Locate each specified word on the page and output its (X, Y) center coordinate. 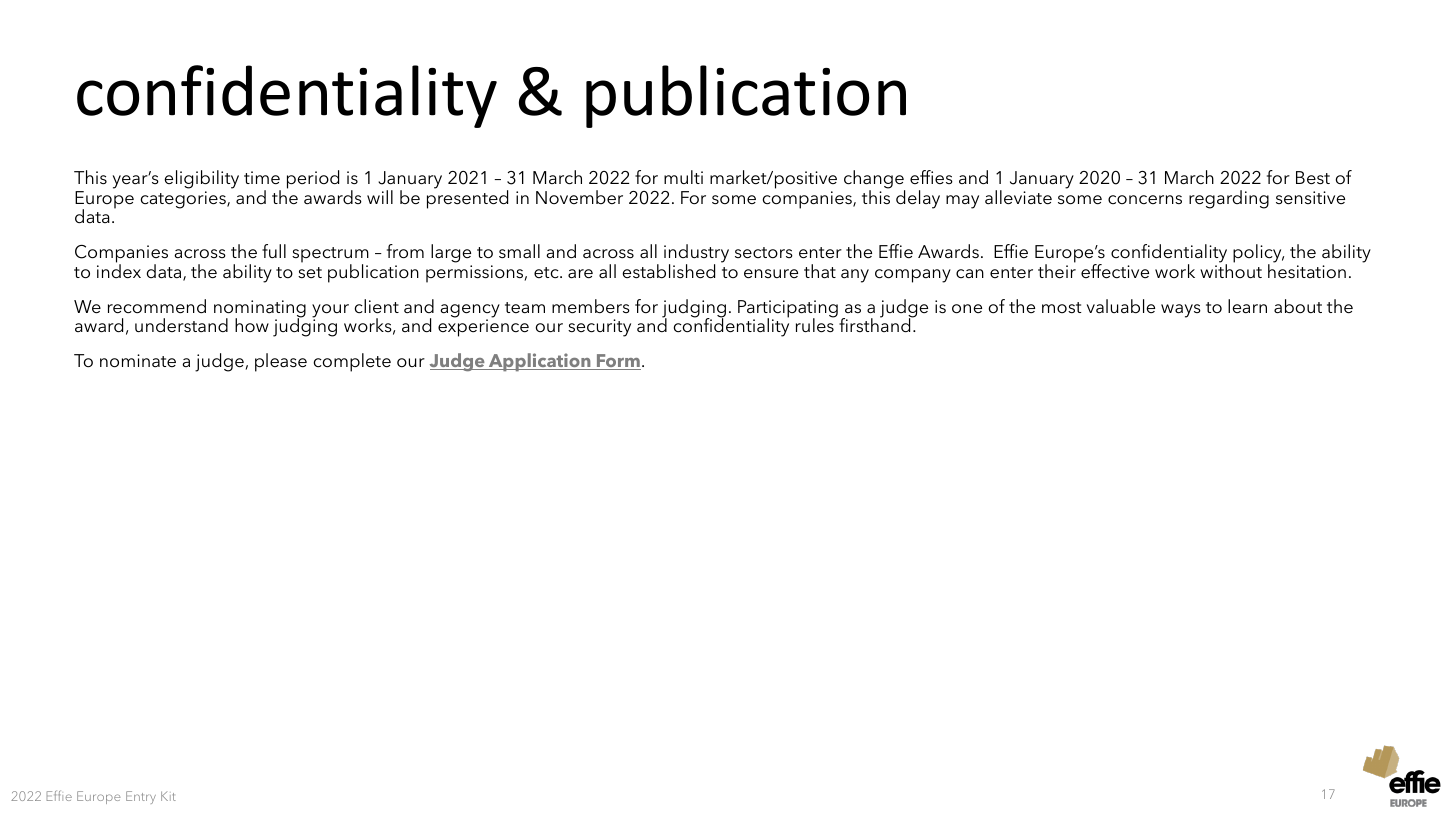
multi (683, 177)
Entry (141, 797)
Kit (168, 796)
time (262, 178)
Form (618, 362)
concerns (1145, 199)
